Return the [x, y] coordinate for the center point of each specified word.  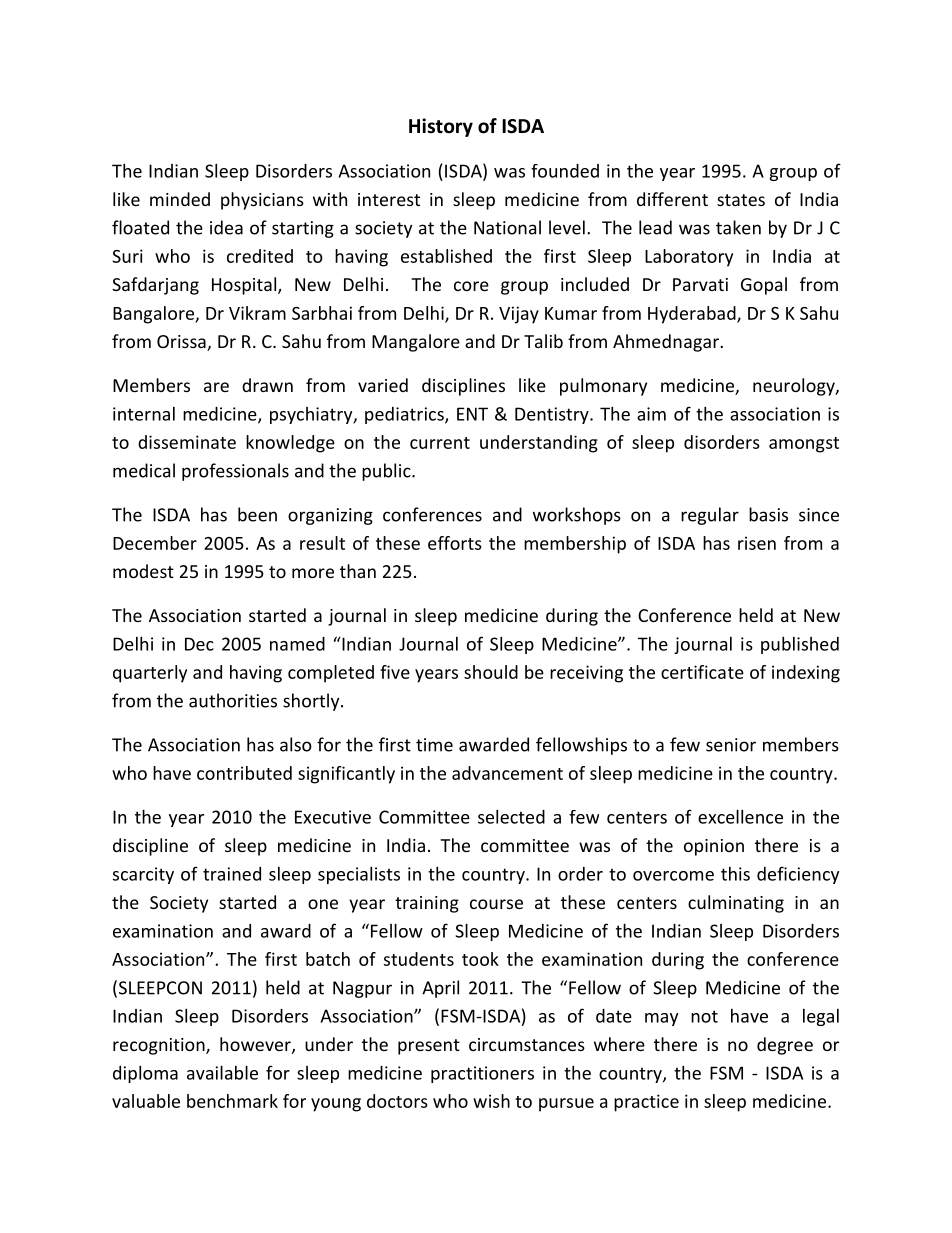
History [441, 127]
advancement [507, 773]
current [440, 443]
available [222, 1072]
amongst [804, 445]
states [741, 200]
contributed [244, 773]
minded [180, 199]
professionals [235, 472]
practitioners [482, 1074]
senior [731, 745]
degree [785, 1046]
